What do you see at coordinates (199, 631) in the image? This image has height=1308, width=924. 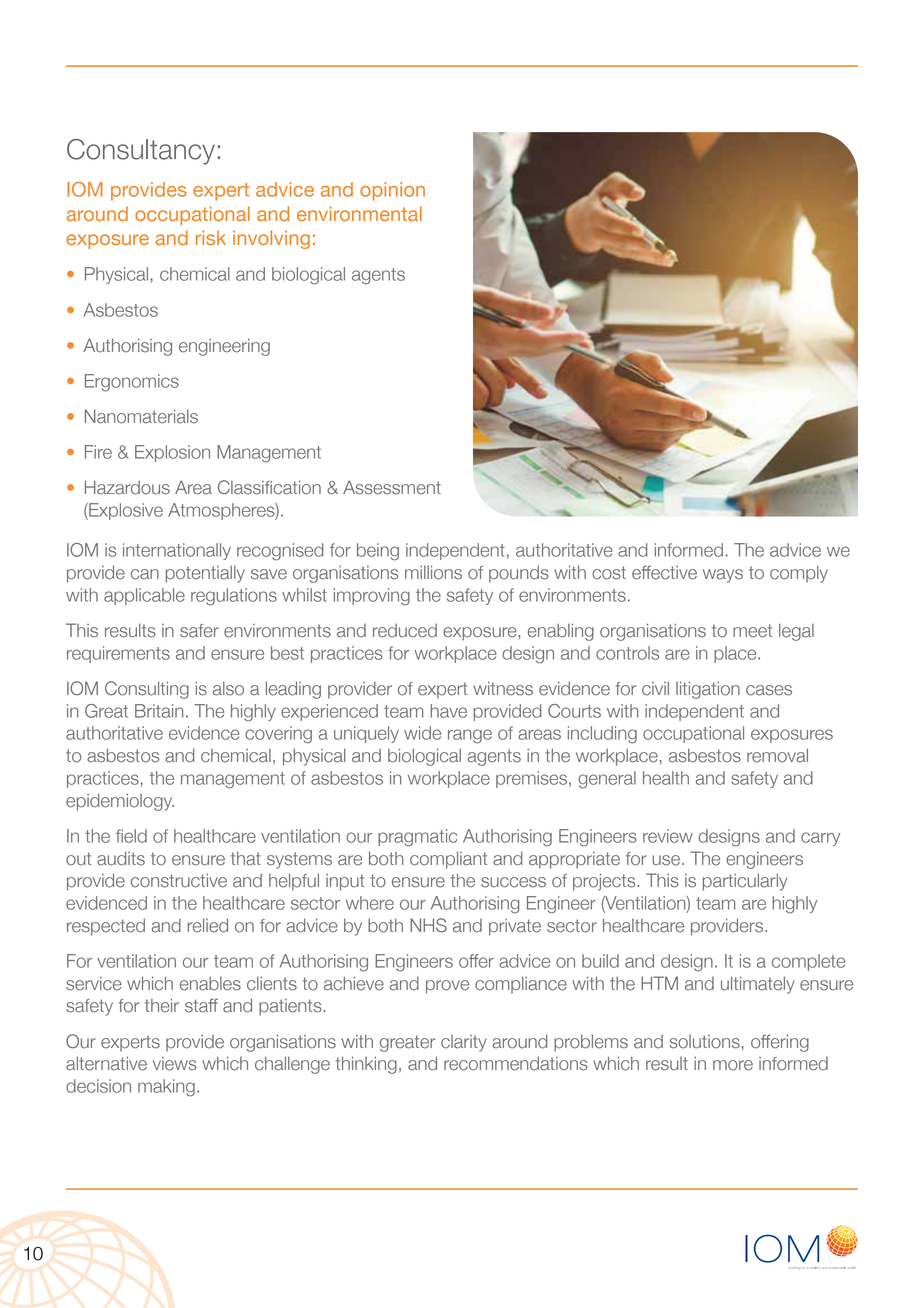 I see `safer` at bounding box center [199, 631].
